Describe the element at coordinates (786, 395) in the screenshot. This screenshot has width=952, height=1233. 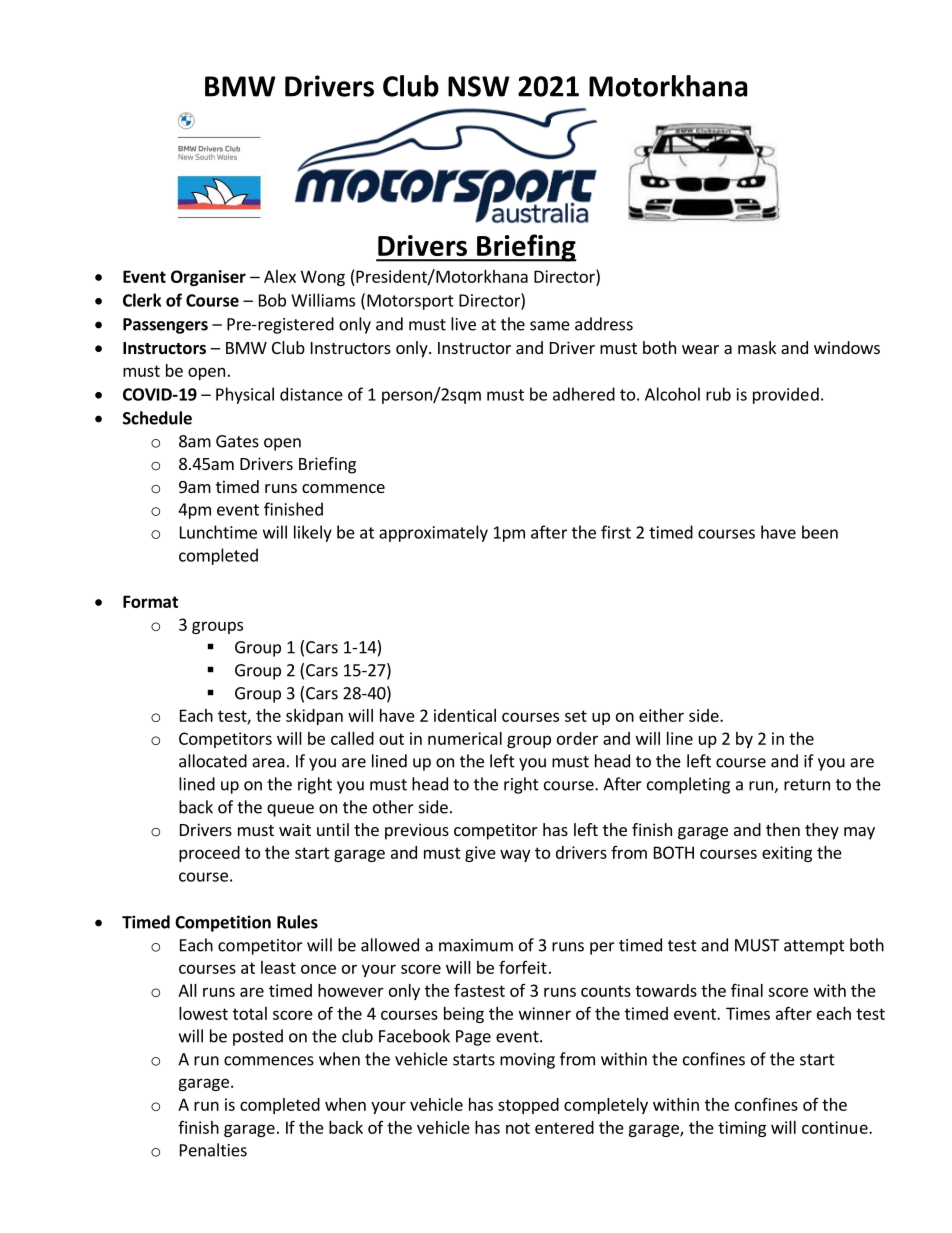
I see `provided` at that location.
